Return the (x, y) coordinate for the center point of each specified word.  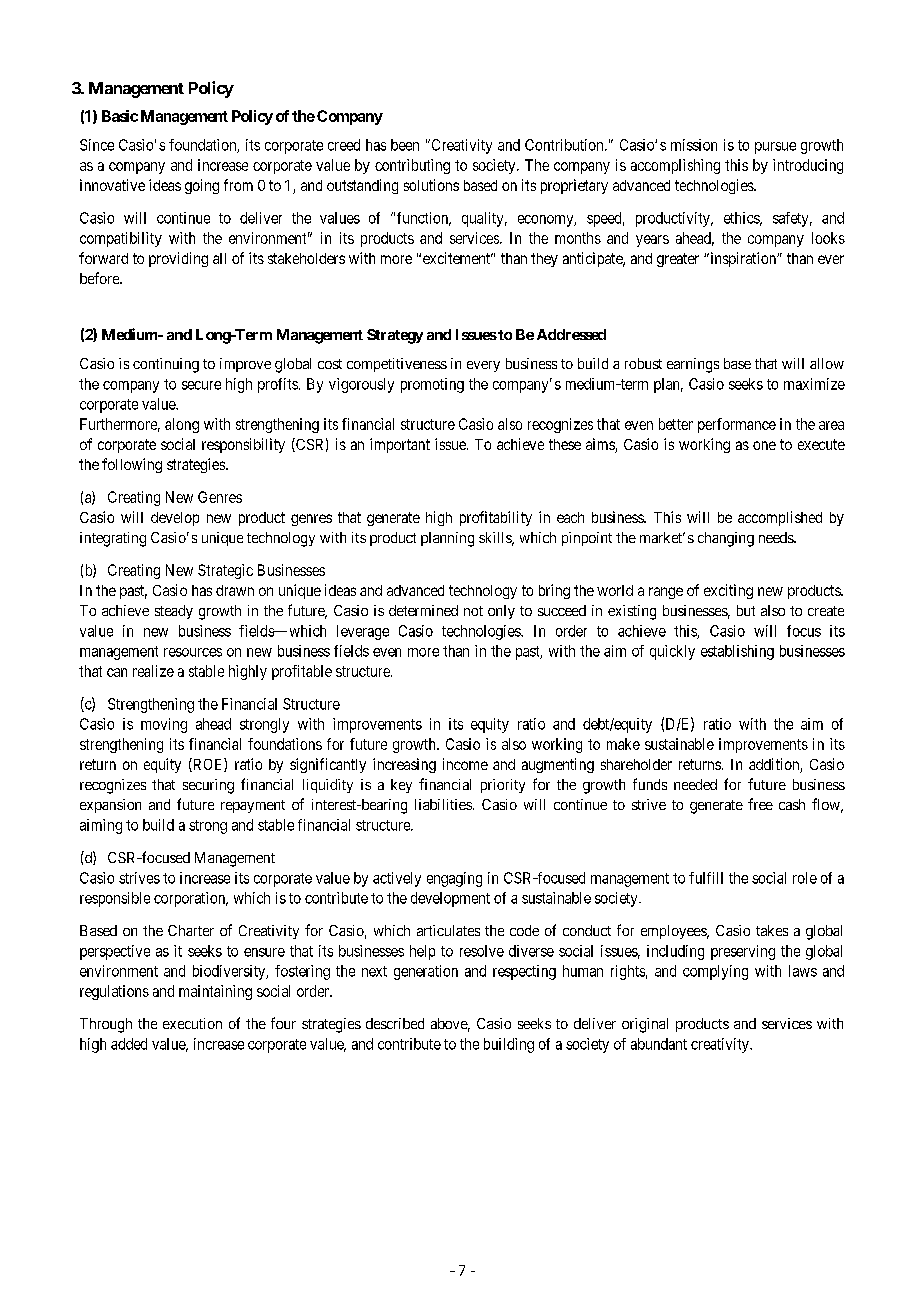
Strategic (225, 571)
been (405, 145)
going (202, 186)
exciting (728, 591)
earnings (693, 365)
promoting (432, 385)
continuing (166, 365)
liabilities (443, 804)
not (473, 611)
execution (192, 1023)
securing (208, 786)
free (760, 804)
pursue (775, 148)
